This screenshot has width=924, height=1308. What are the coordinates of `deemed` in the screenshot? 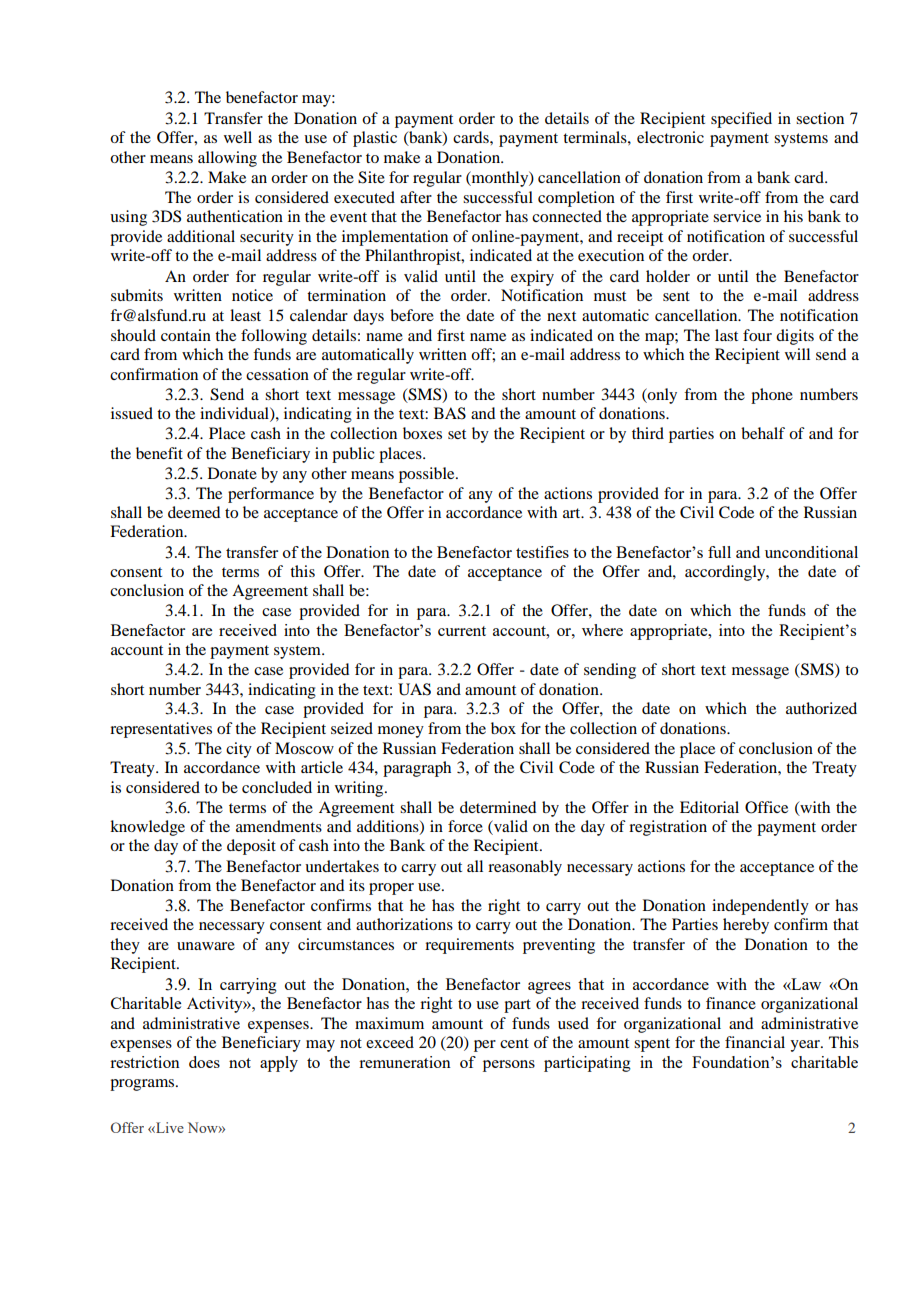 It's located at (194, 512).
